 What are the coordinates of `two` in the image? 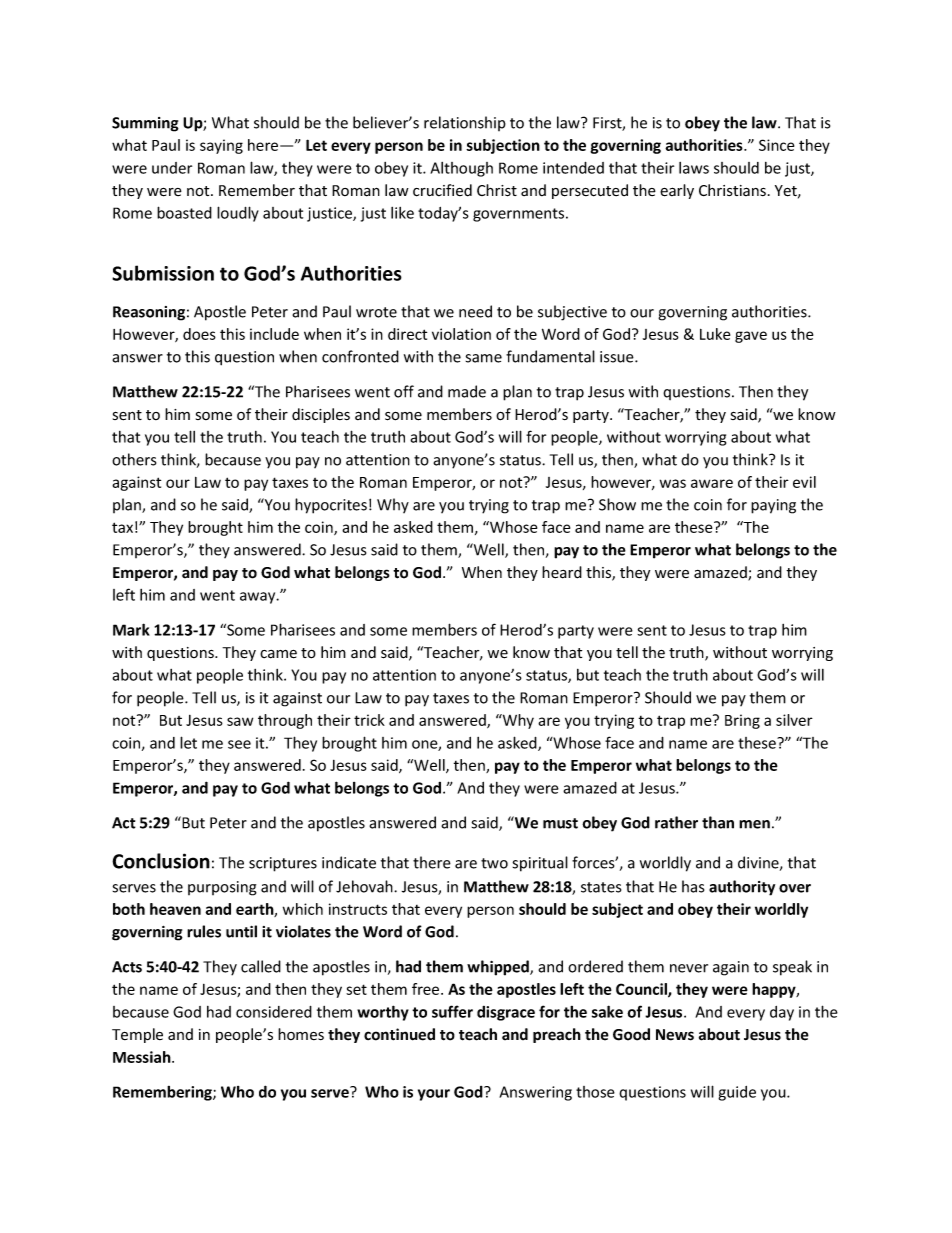 It's located at (494, 863).
